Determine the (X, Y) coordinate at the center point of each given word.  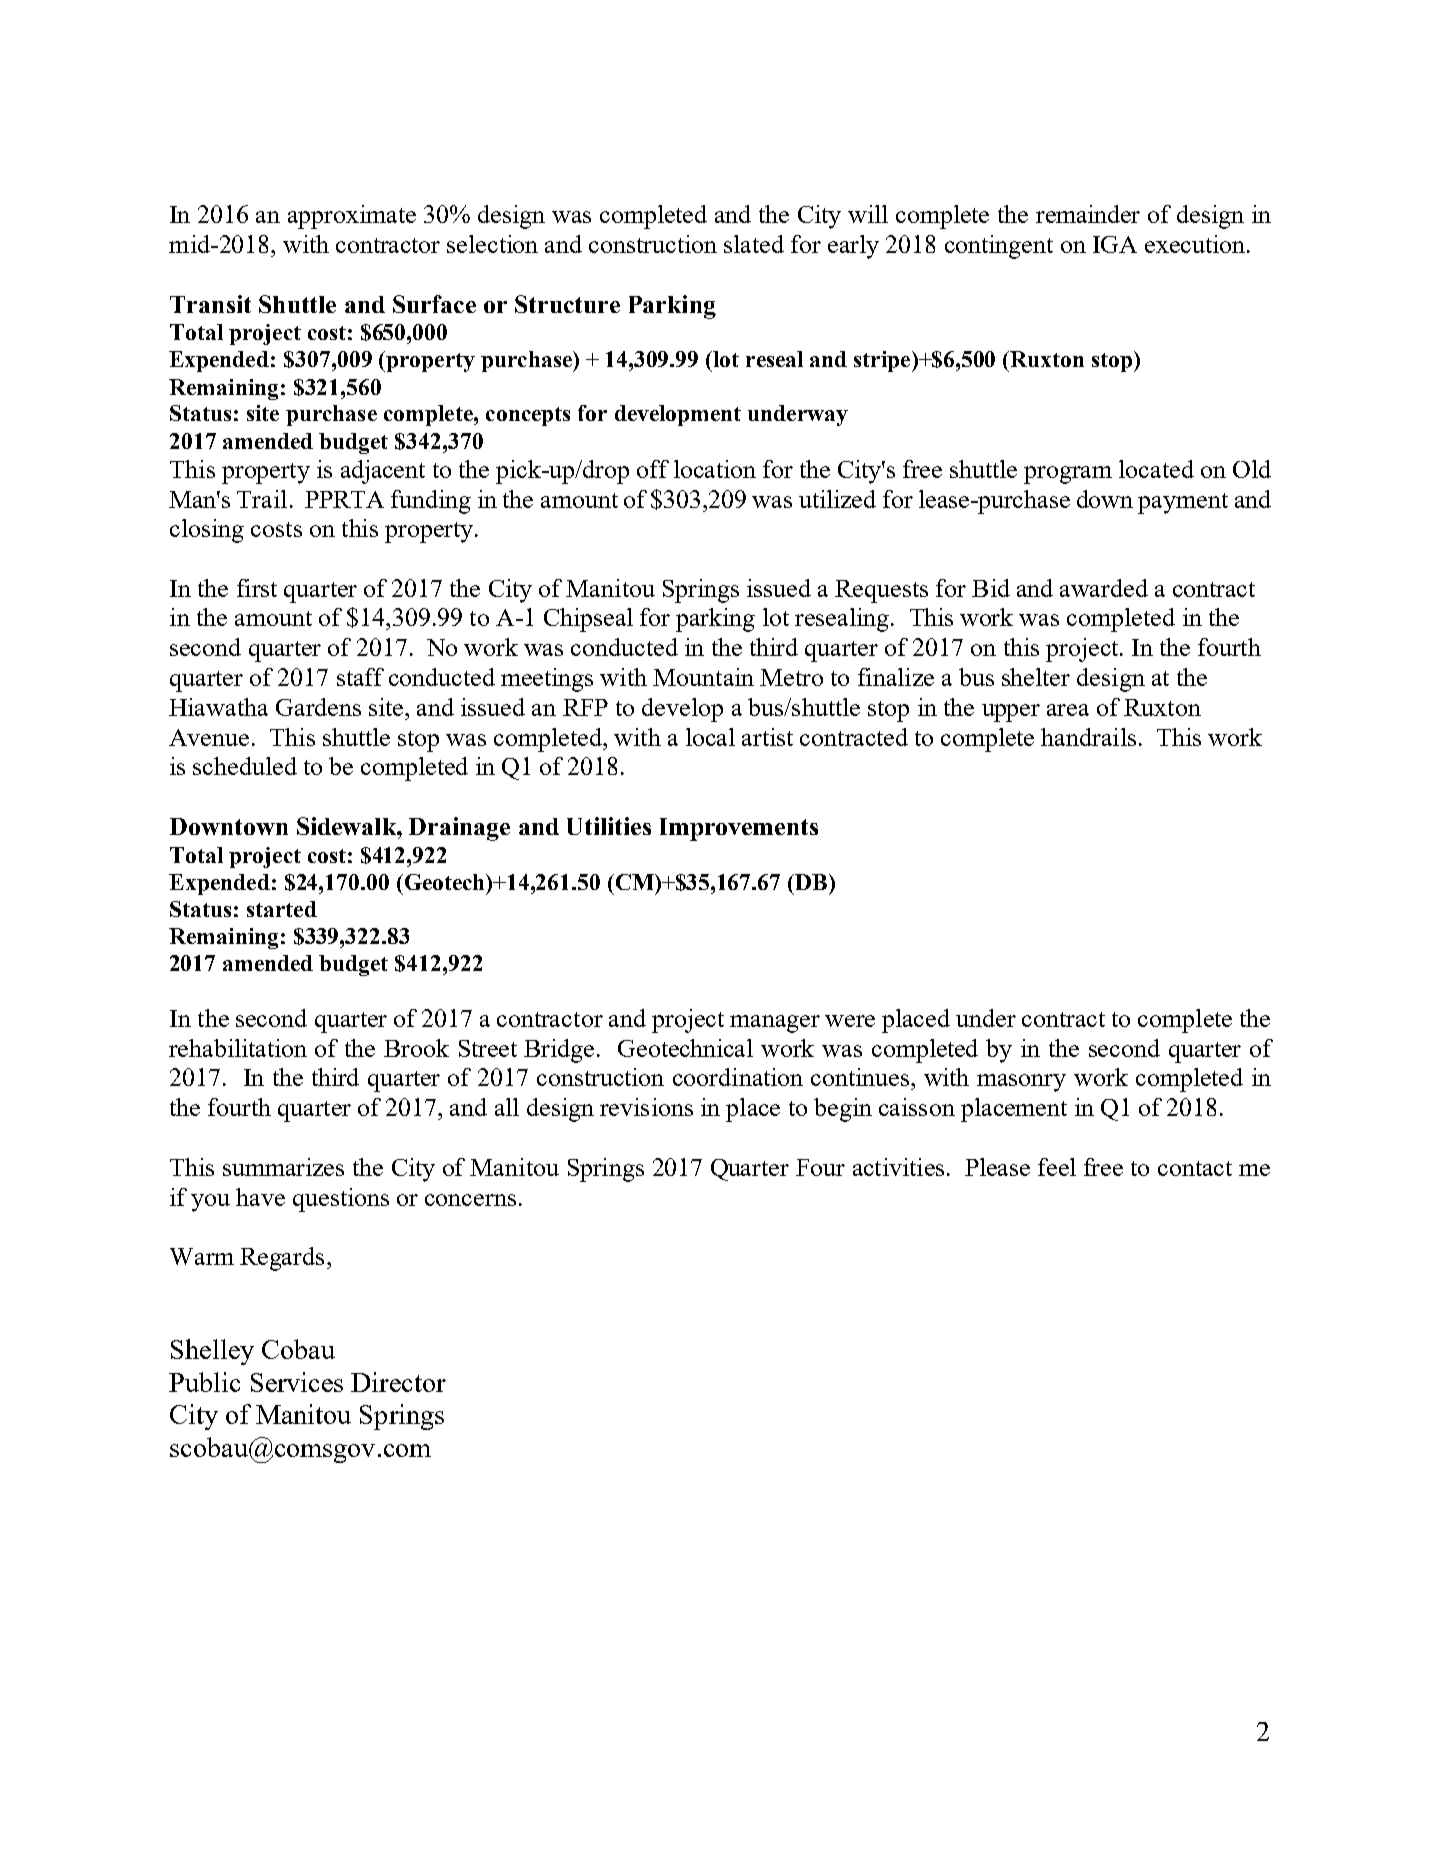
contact (1195, 1168)
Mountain (703, 677)
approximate (352, 217)
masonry (1021, 1083)
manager (775, 1024)
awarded (1104, 588)
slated (754, 244)
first (257, 588)
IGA (1115, 244)
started (282, 909)
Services (297, 1382)
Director (398, 1382)
